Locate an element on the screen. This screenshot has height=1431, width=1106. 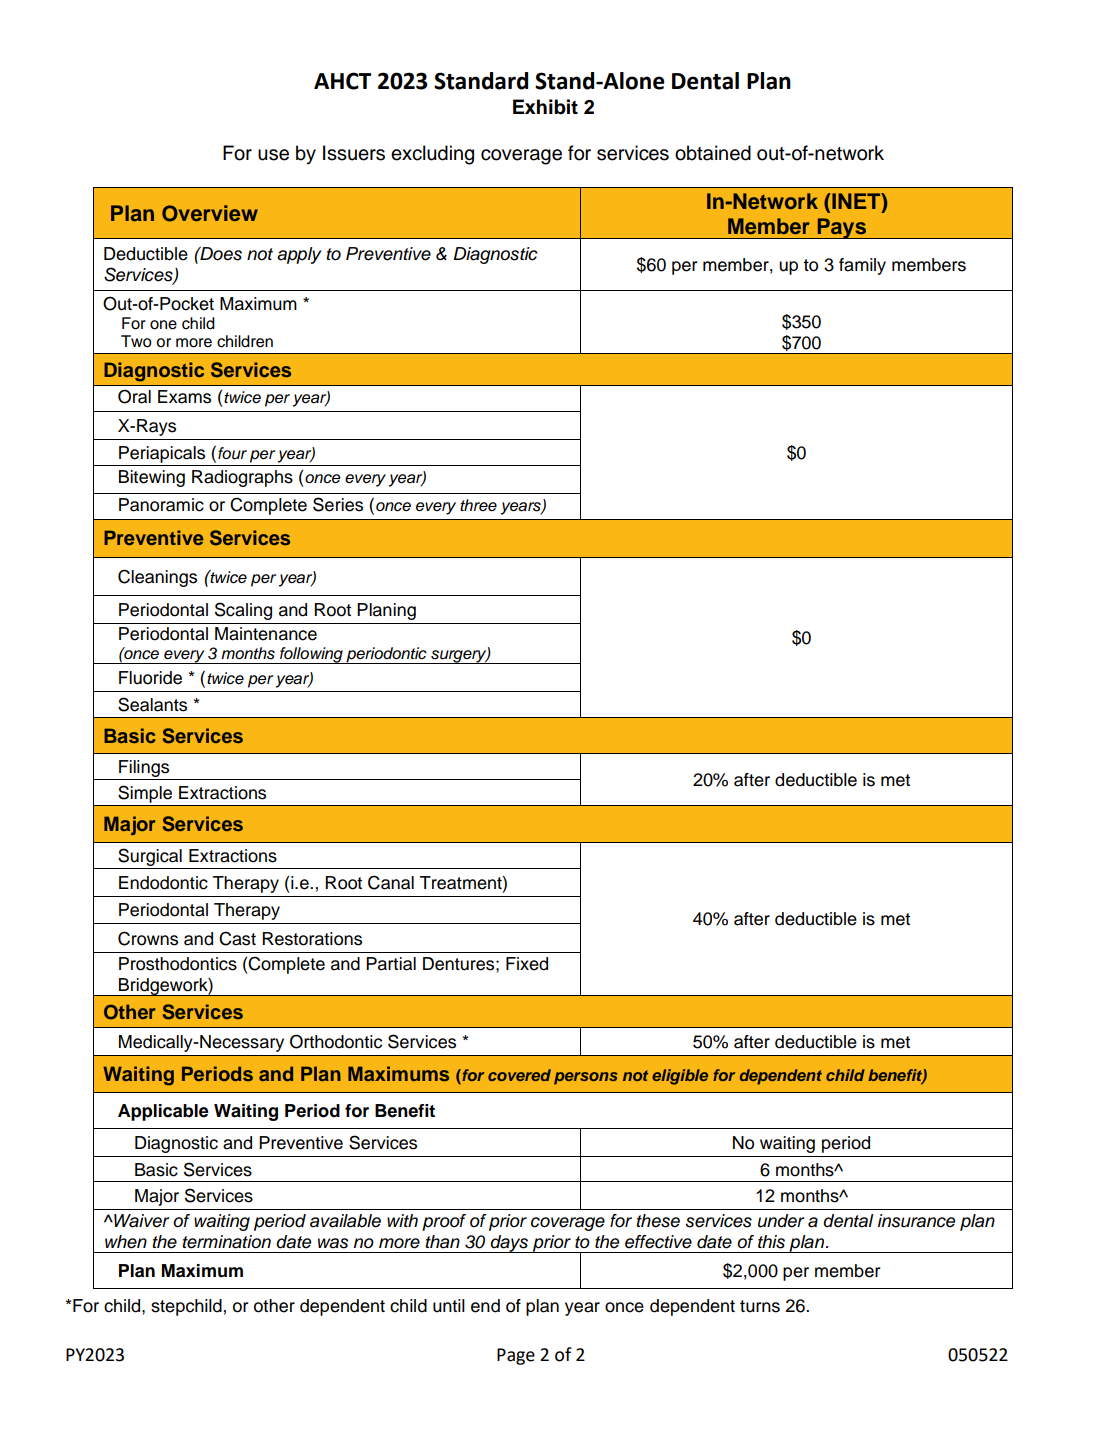
Page is located at coordinates (516, 1356).
